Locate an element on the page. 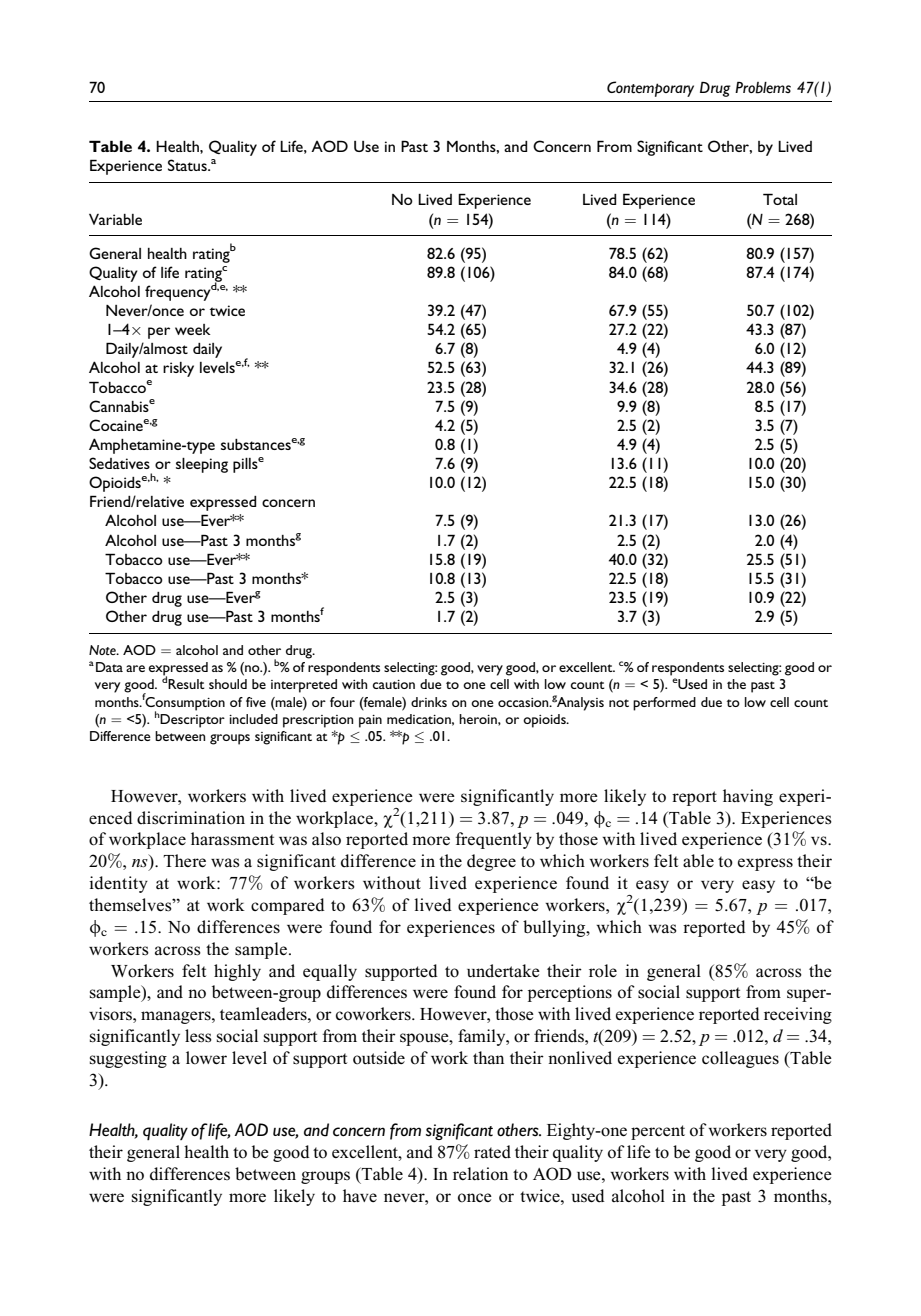  Contemporary is located at coordinates (650, 89).
